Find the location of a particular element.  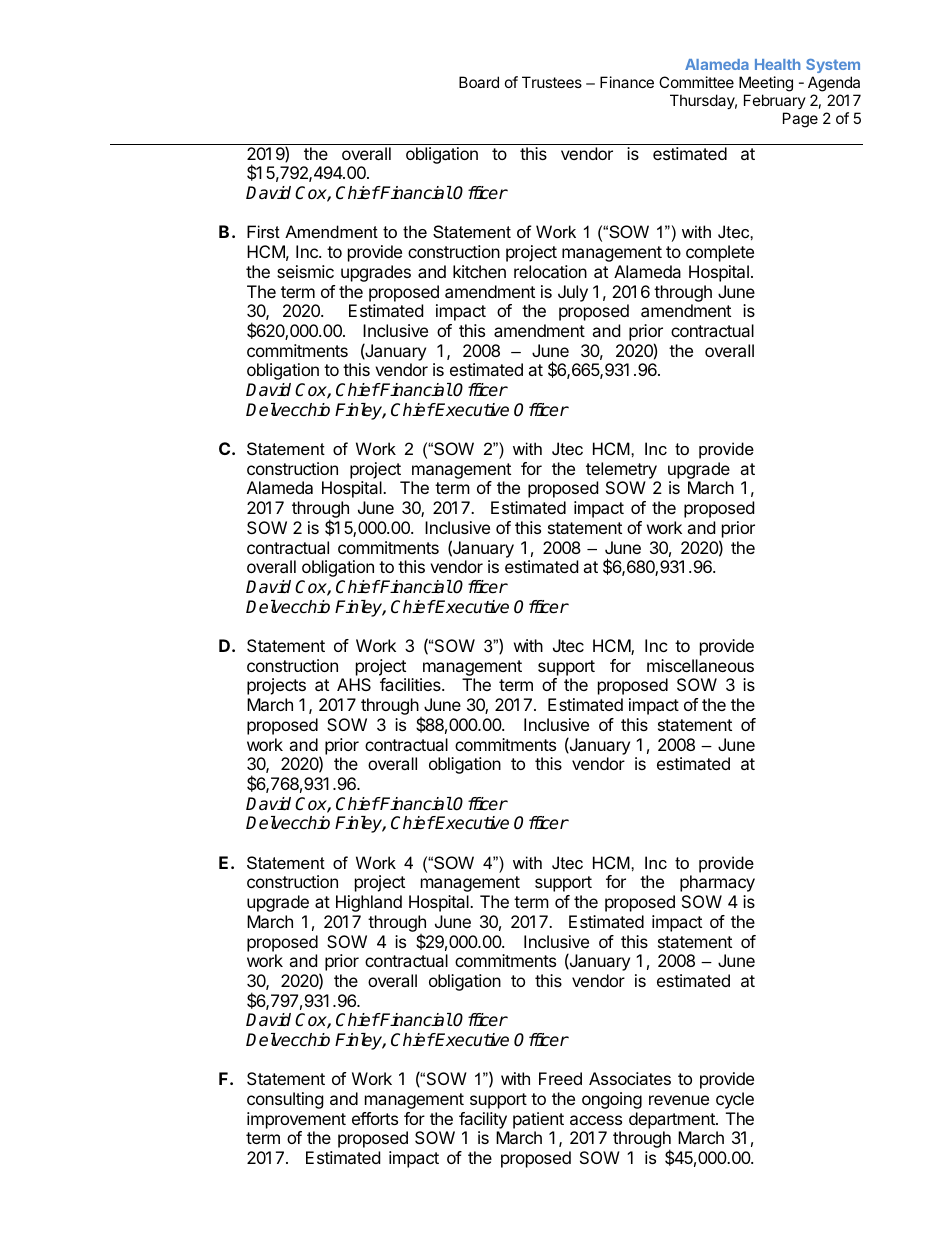

February is located at coordinates (775, 101).
